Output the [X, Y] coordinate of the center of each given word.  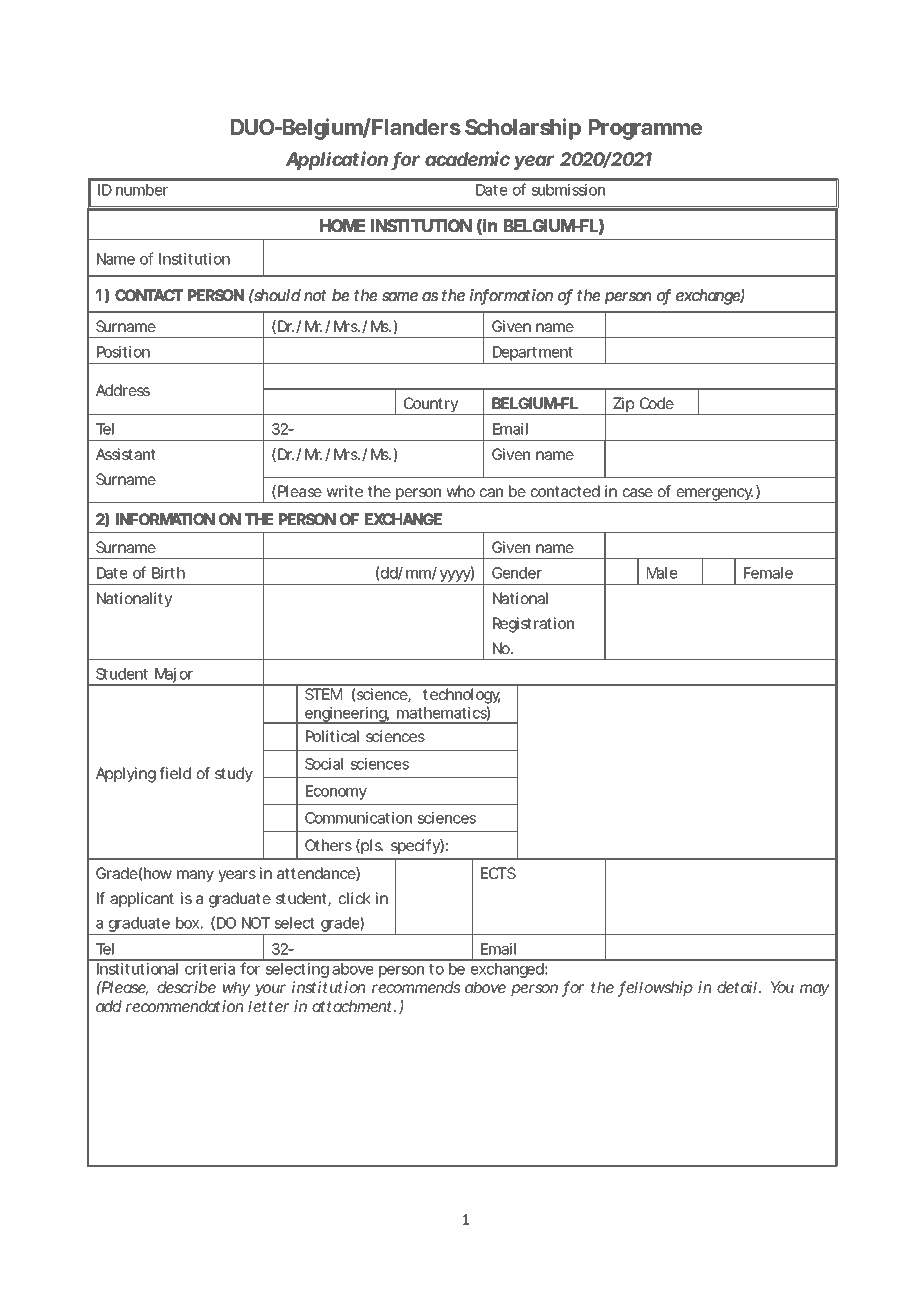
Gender [517, 573]
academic [467, 158]
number [142, 190]
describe [186, 987]
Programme [645, 129]
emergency [714, 495]
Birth [168, 573]
